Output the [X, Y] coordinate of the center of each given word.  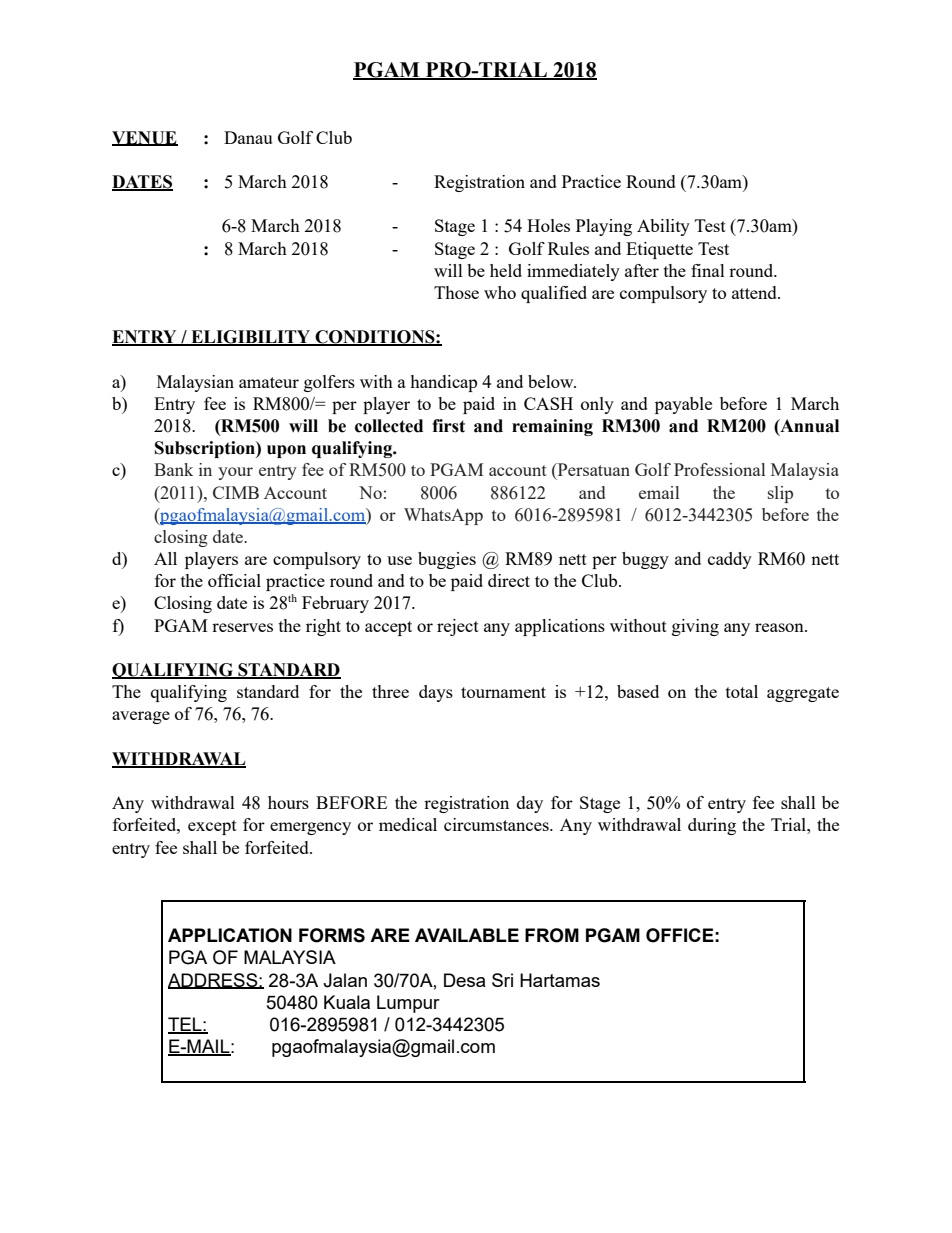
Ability [663, 227]
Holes [548, 225]
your [235, 473]
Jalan [345, 980]
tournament [503, 692]
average [141, 717]
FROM [552, 935]
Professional [719, 469]
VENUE [145, 138]
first [448, 426]
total [742, 691]
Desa [464, 980]
